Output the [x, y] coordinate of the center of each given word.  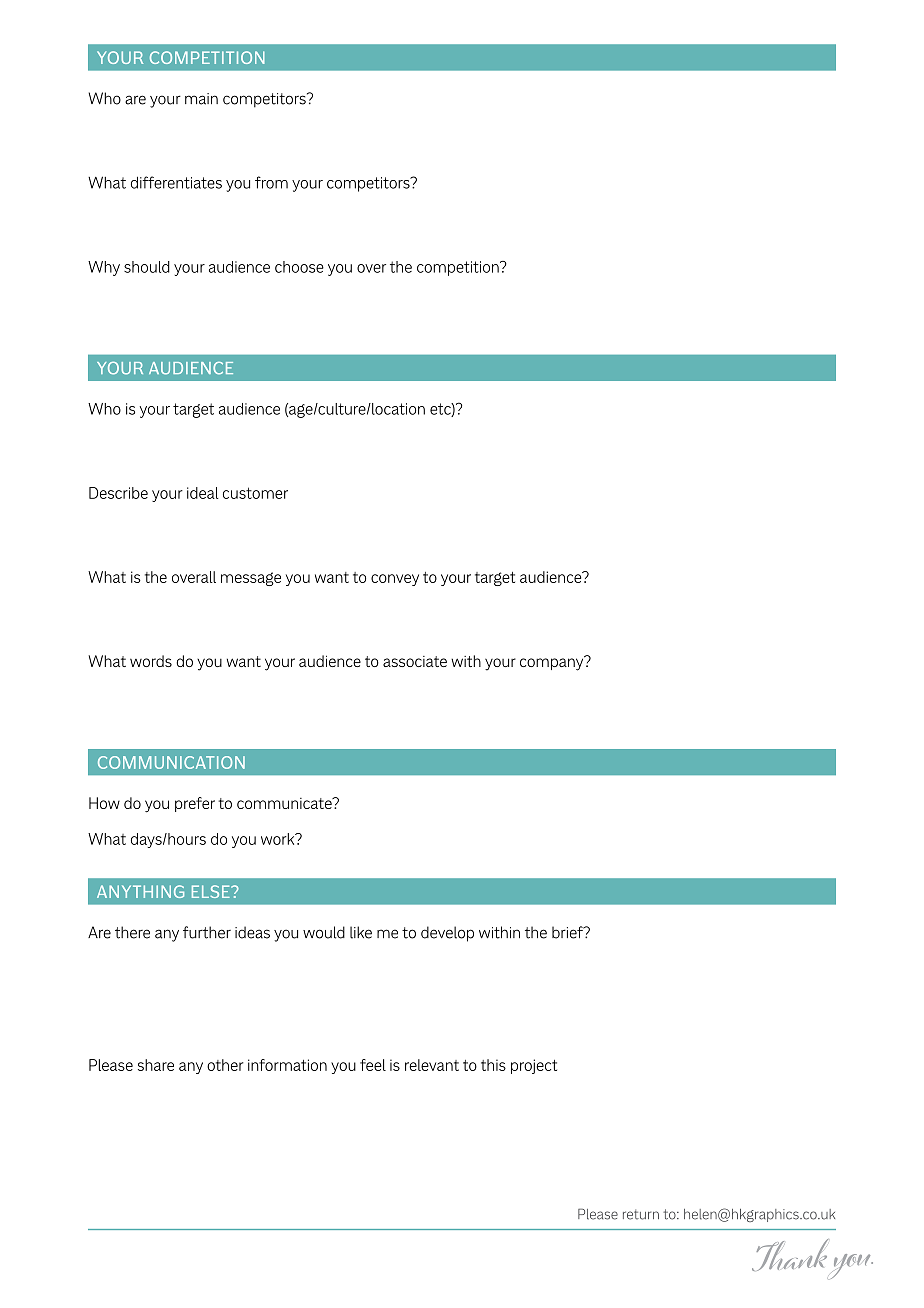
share [156, 1065]
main [201, 99]
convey [395, 580]
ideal [203, 493]
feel [373, 1065]
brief [568, 932]
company [553, 663]
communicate [285, 803]
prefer [195, 804]
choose [299, 267]
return [641, 1214]
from [271, 182]
